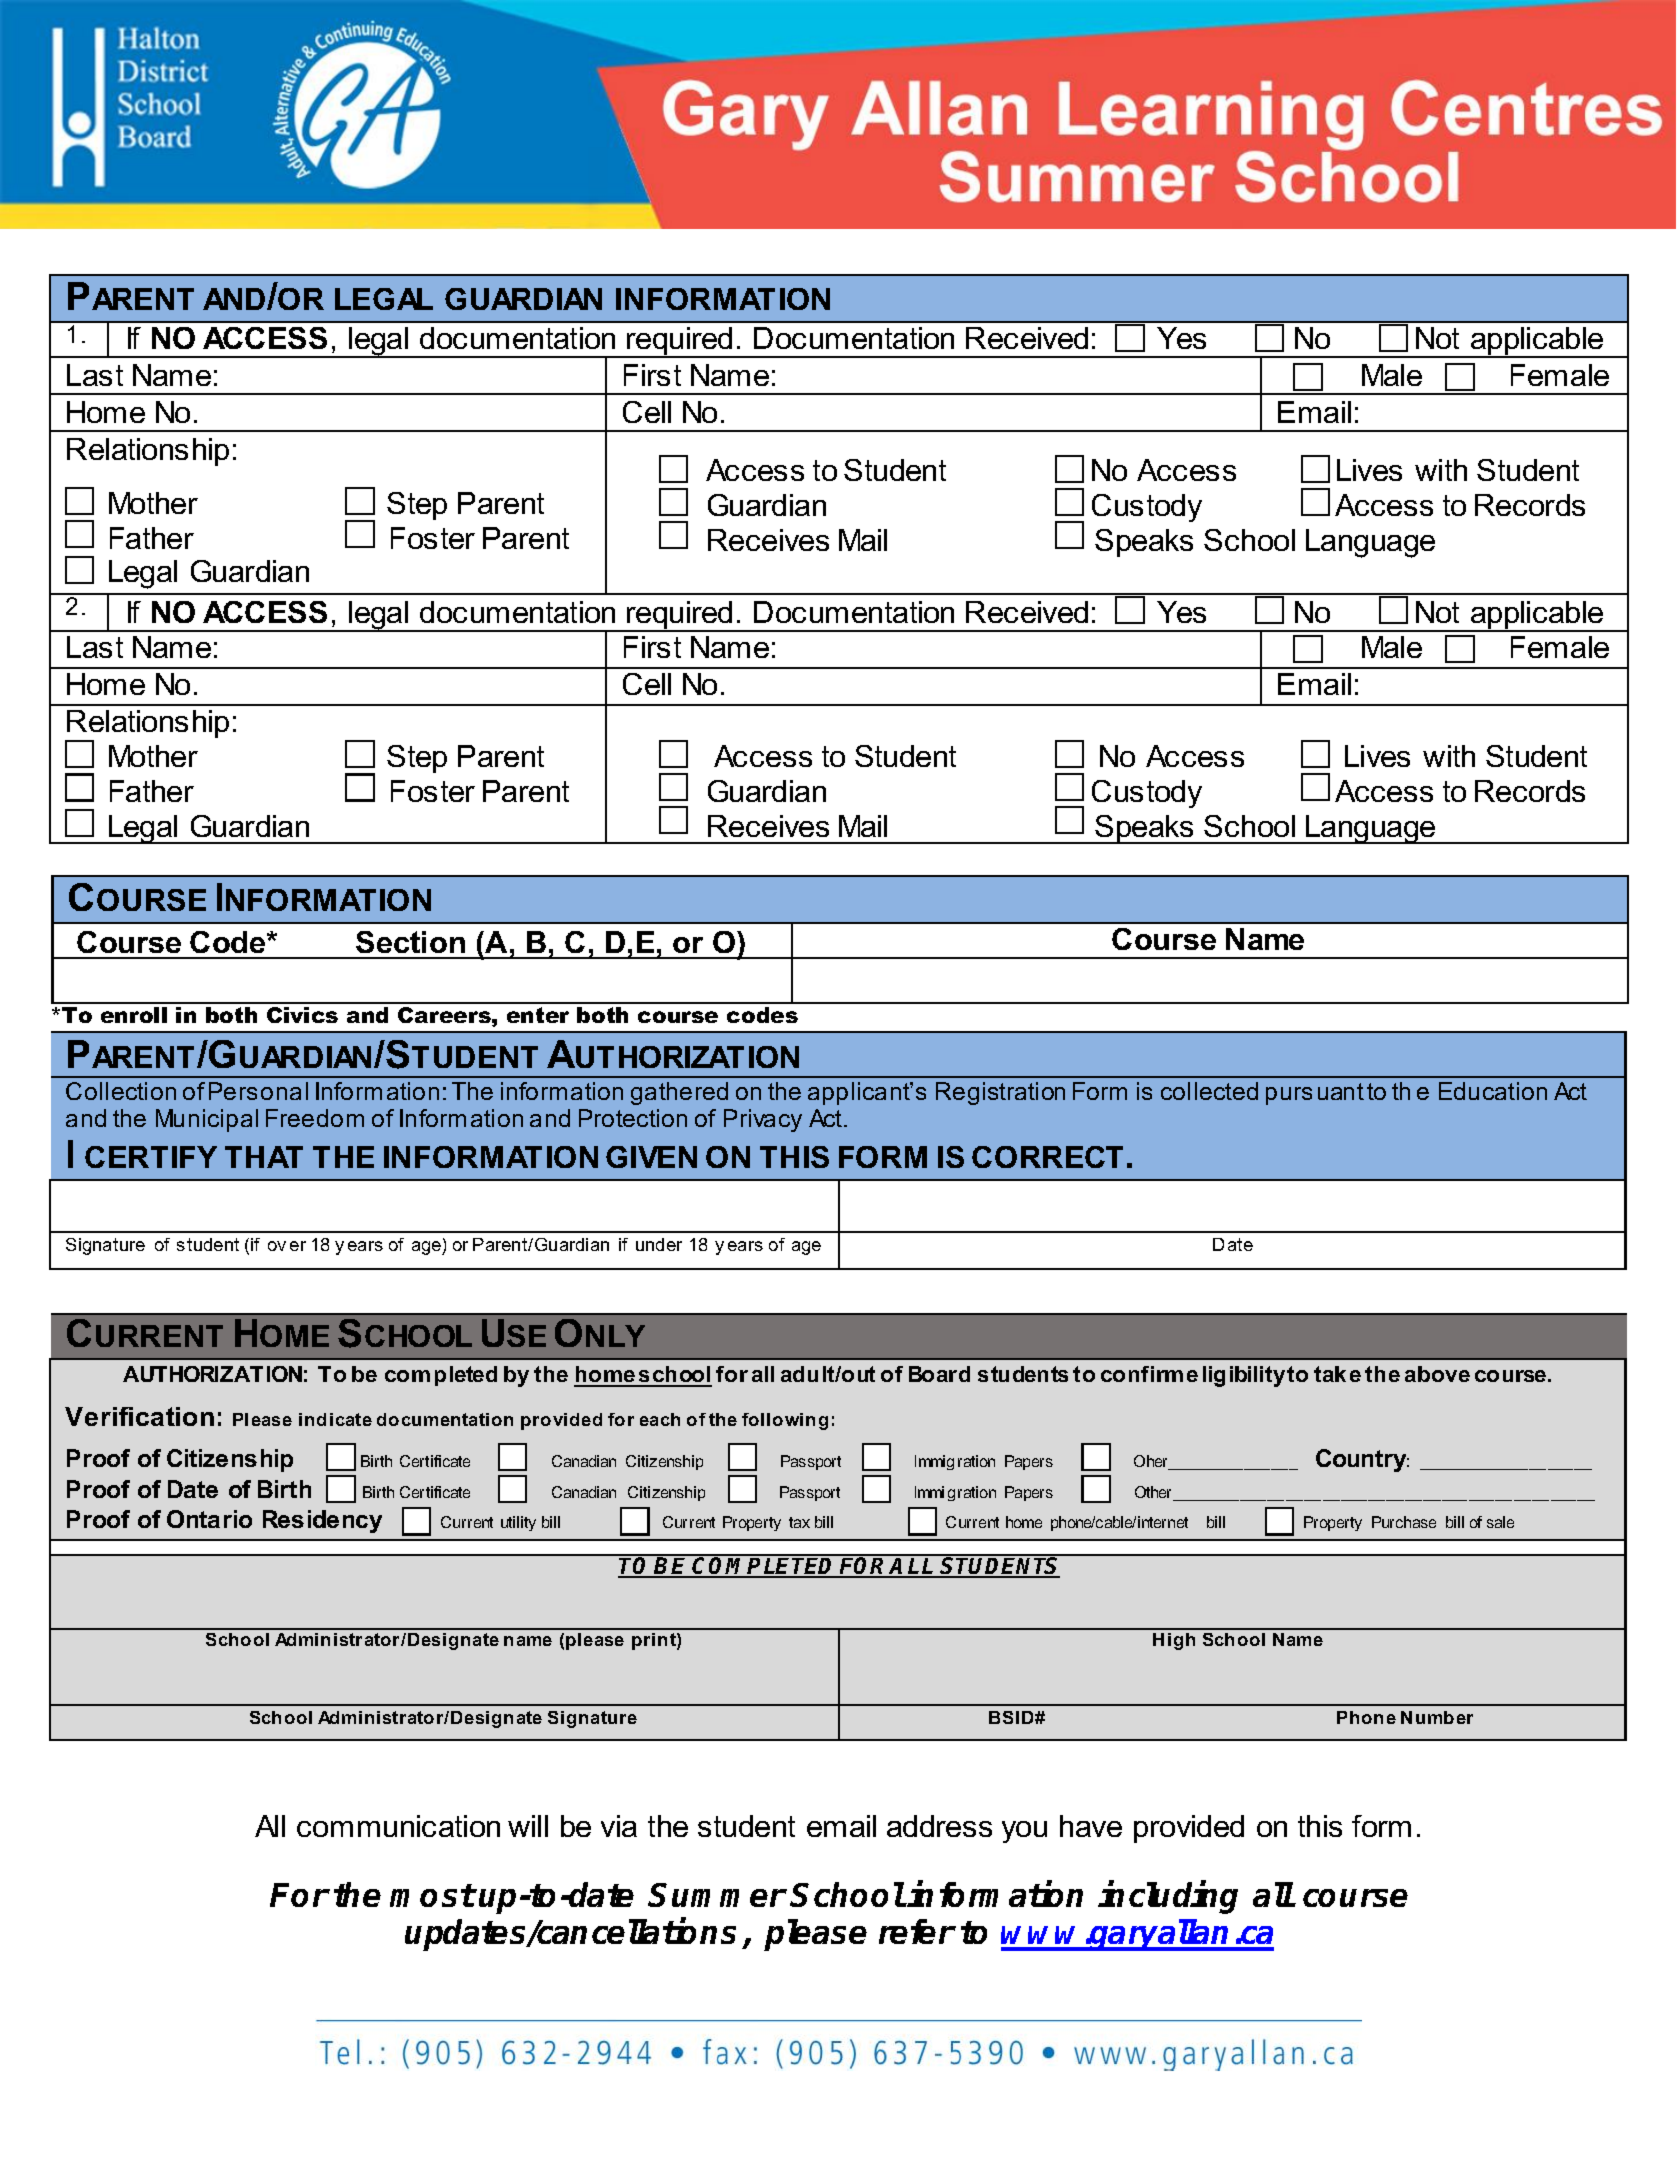 This image has height=2171, width=1678. What do you see at coordinates (398, 1826) in the image?
I see `communication` at bounding box center [398, 1826].
